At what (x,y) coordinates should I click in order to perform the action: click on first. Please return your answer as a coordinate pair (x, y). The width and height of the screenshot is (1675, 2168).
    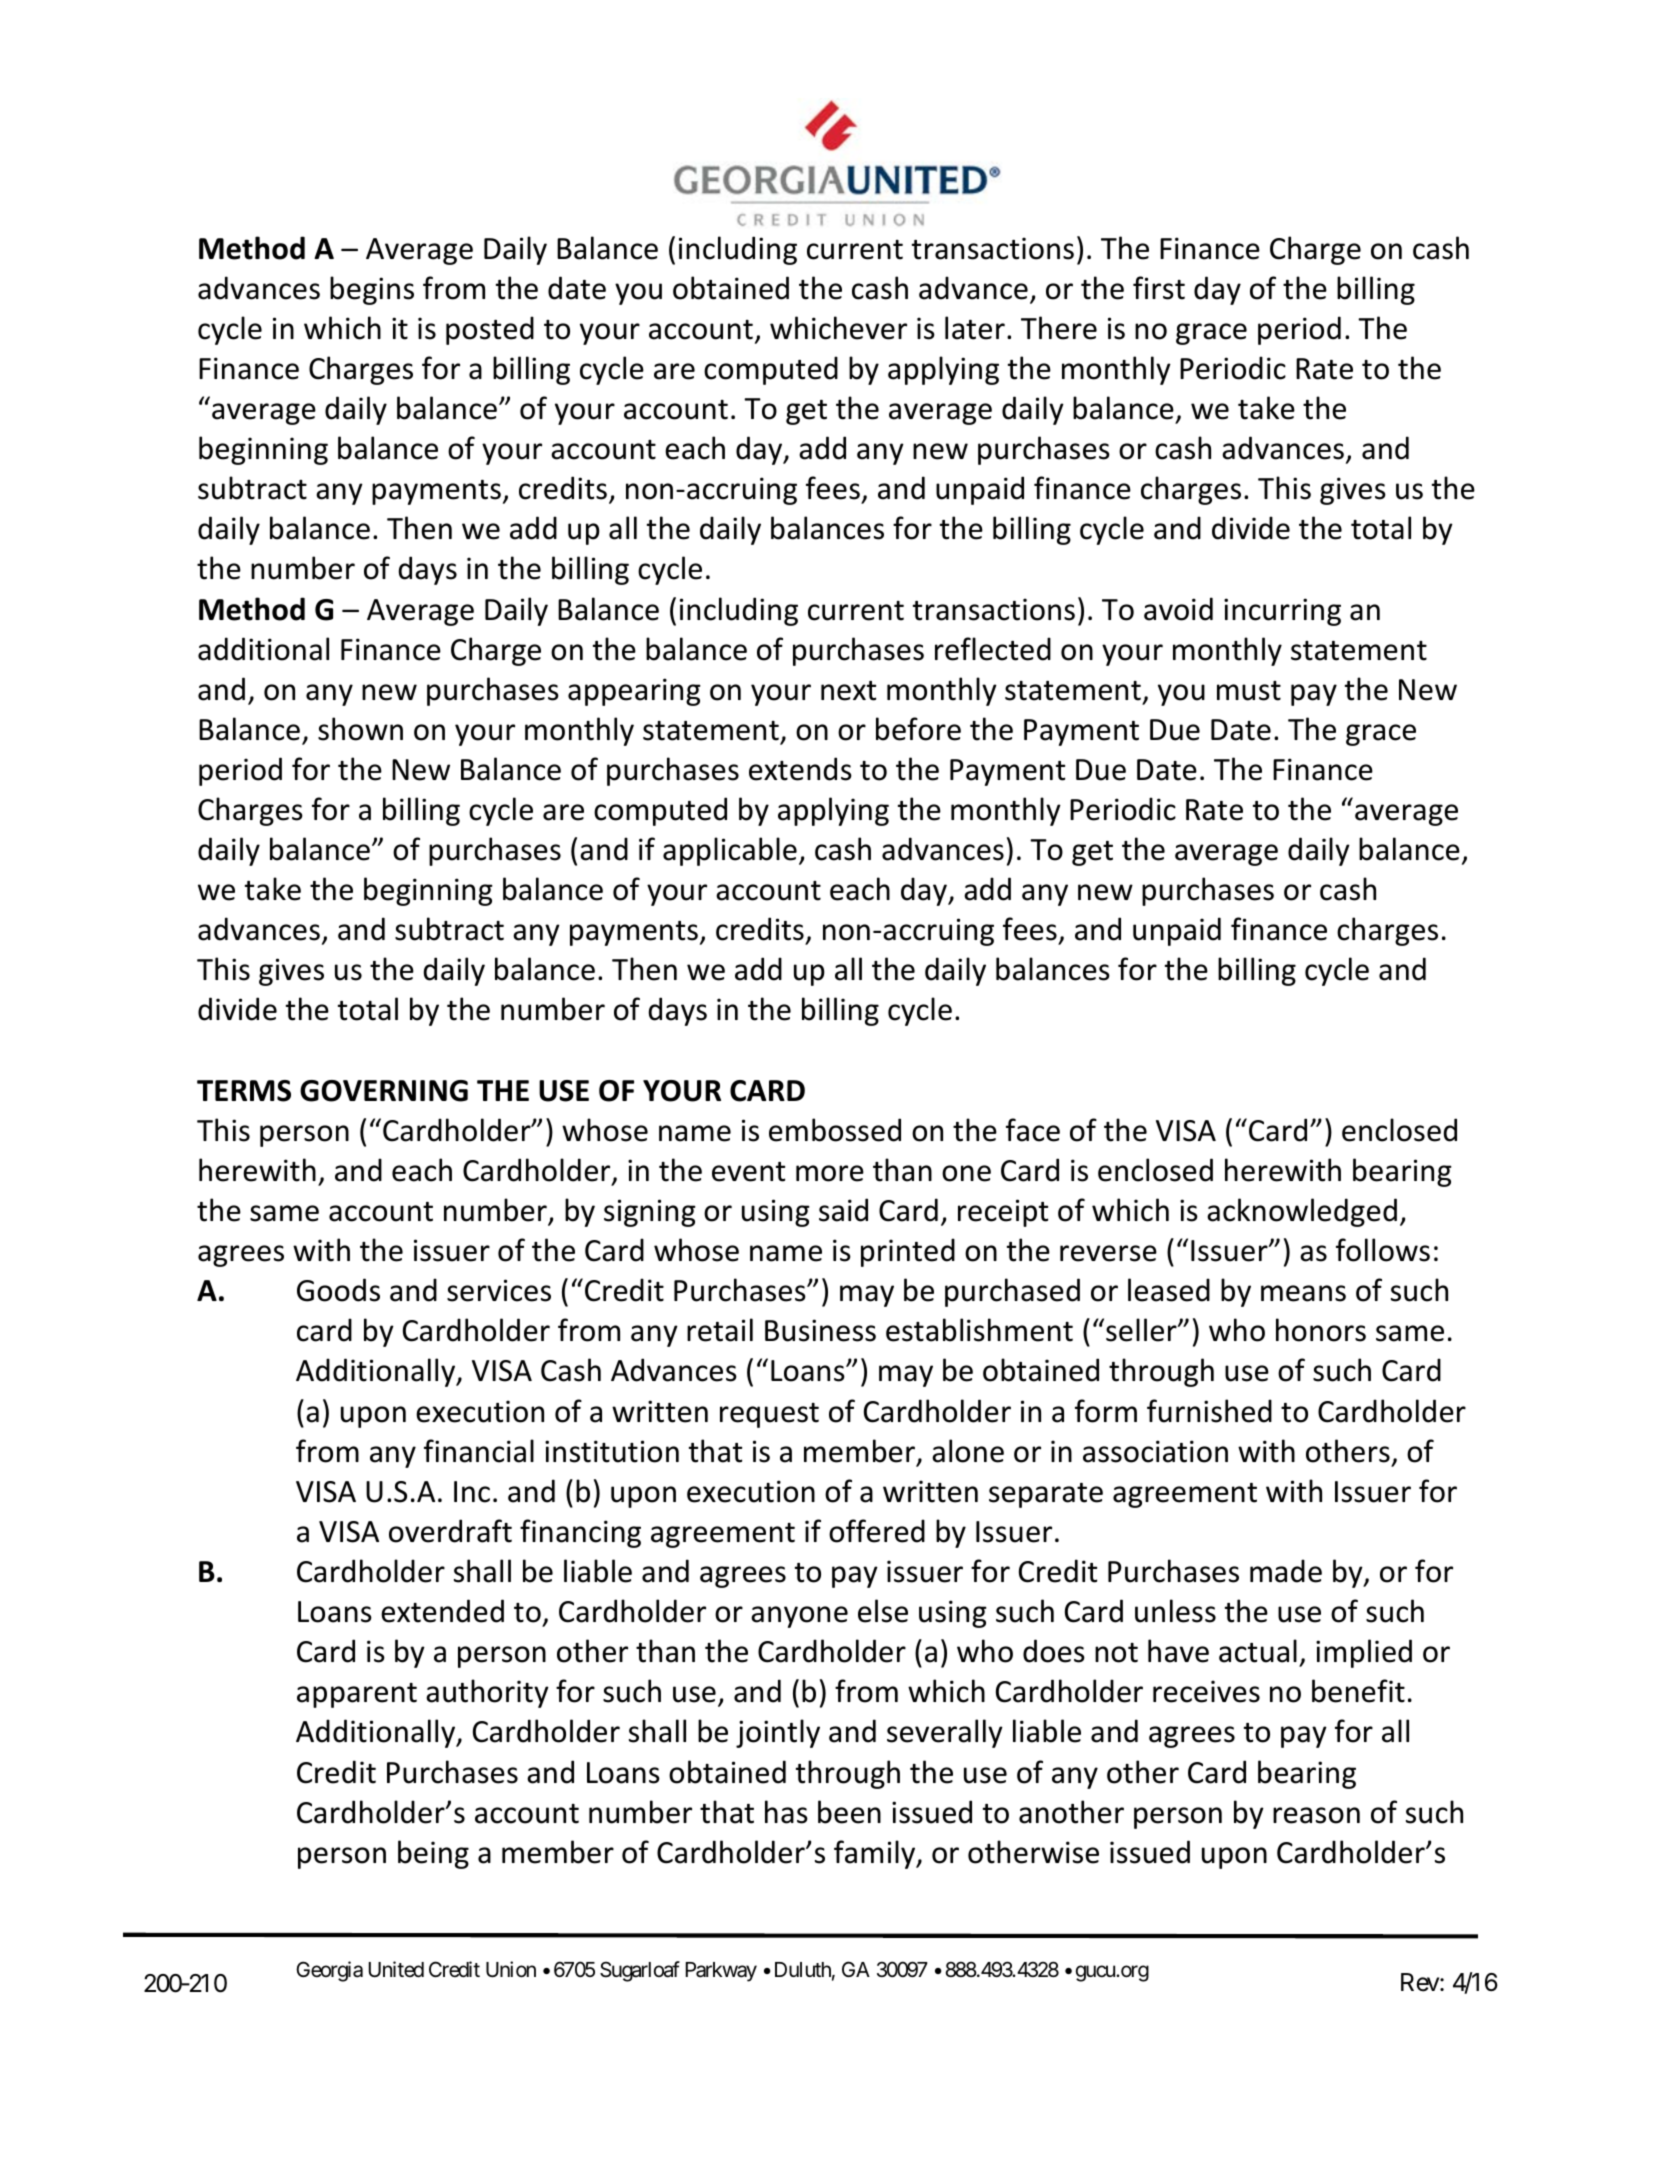
    Looking at the image, I should click on (1159, 288).
